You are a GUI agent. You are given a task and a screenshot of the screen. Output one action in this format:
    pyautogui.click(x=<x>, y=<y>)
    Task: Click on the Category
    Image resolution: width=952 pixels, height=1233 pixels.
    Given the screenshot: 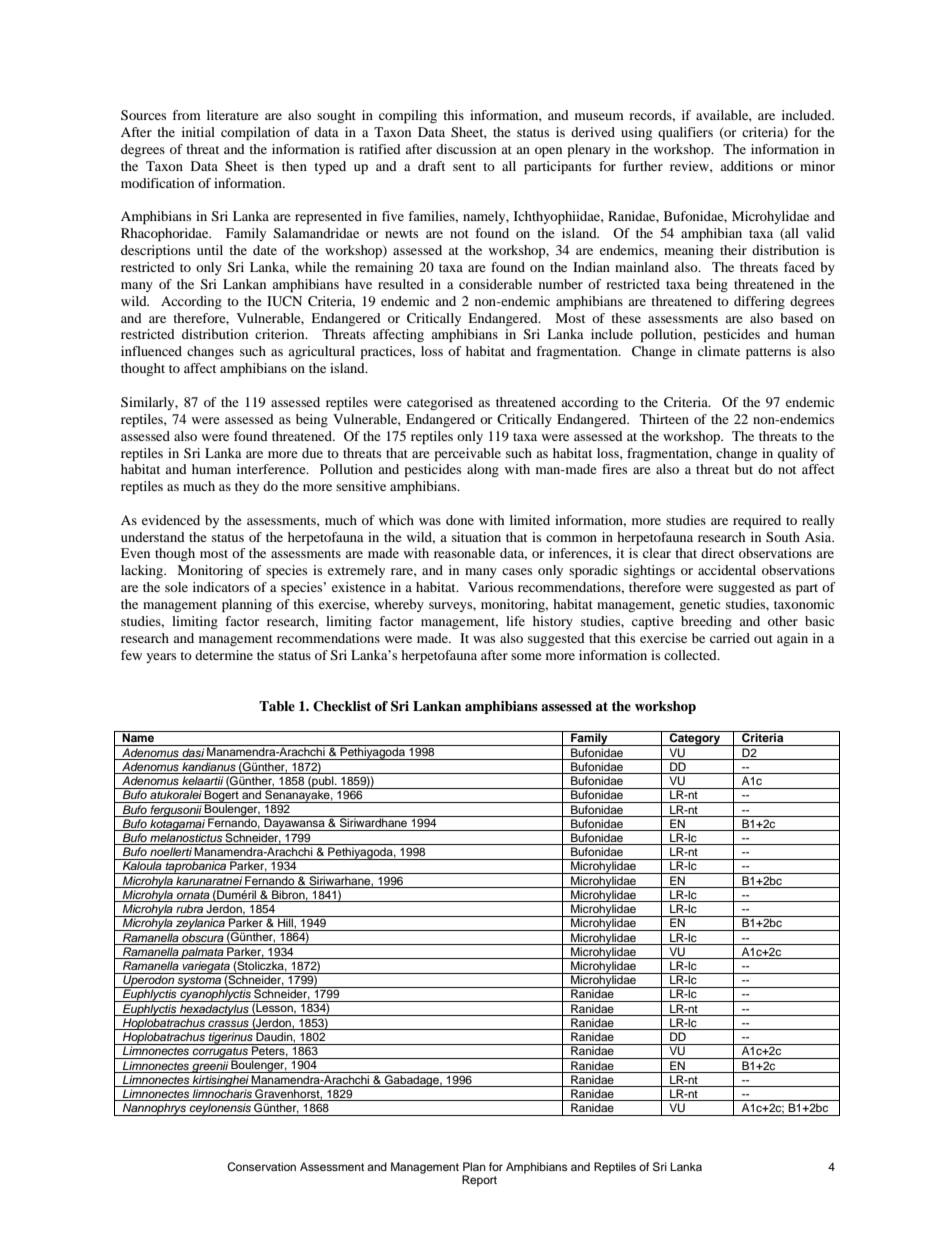 What is the action you would take?
    pyautogui.click(x=695, y=738)
